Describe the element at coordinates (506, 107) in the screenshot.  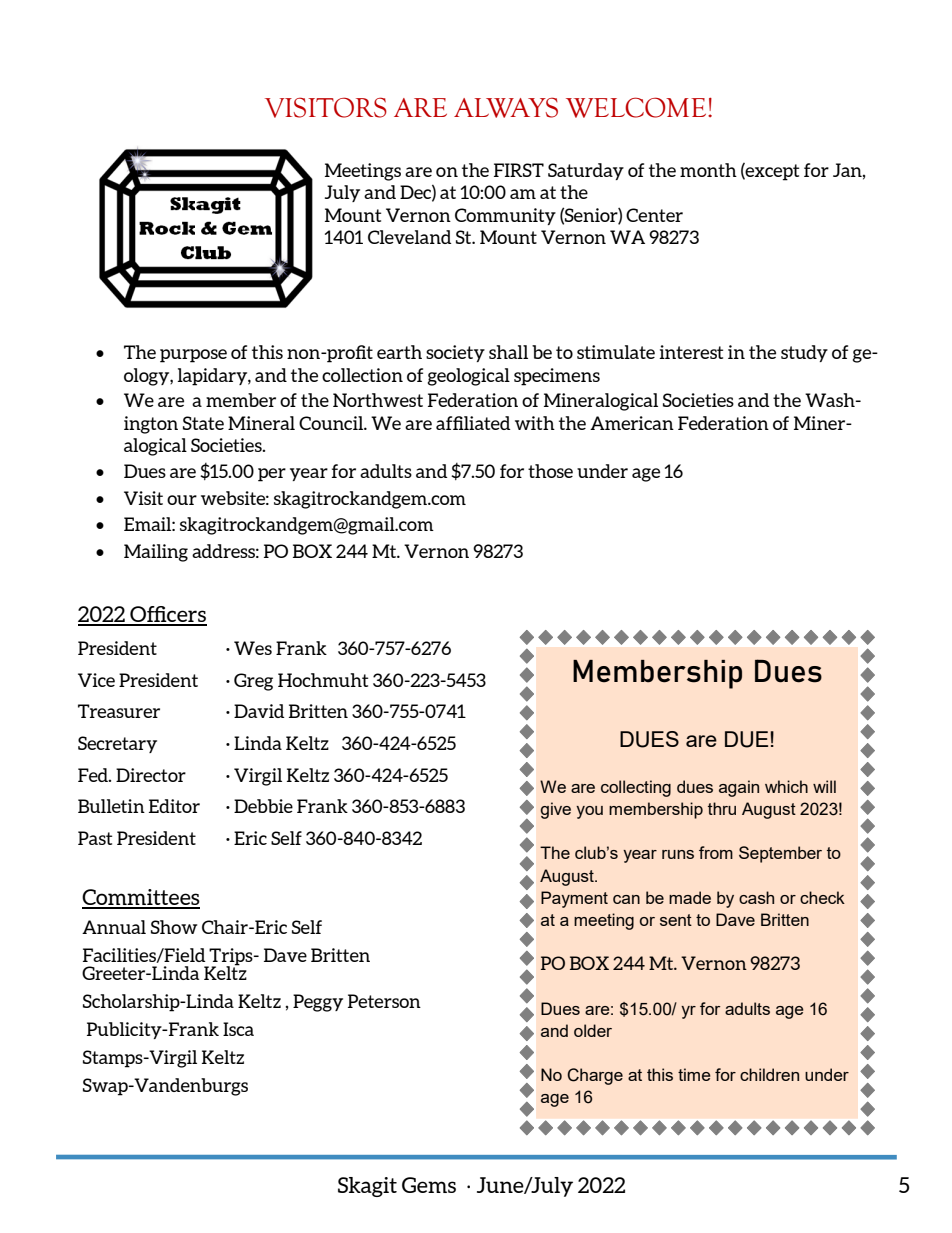
I see `ALWAYS` at that location.
